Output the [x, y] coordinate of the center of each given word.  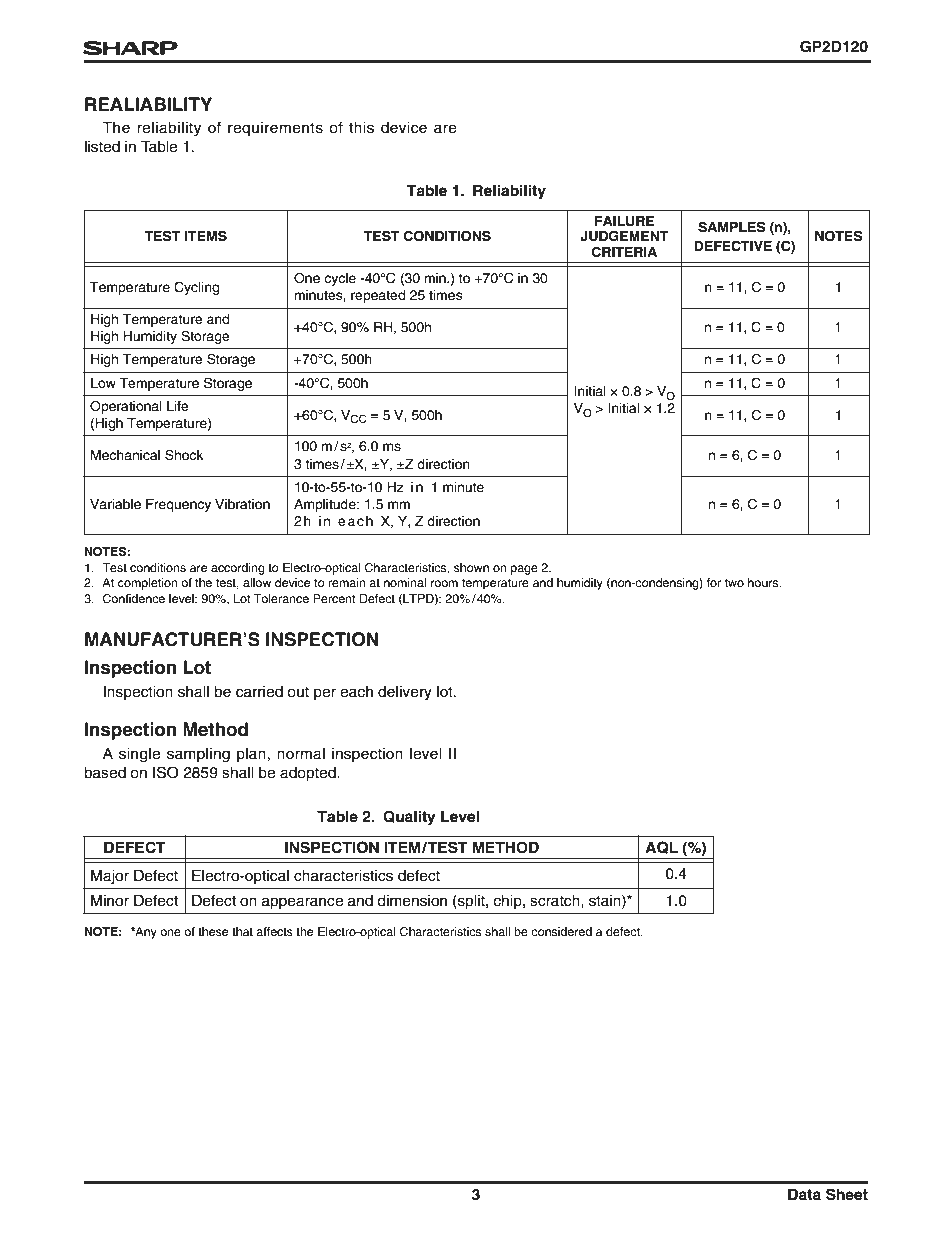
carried [259, 692]
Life [178, 406]
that [242, 931]
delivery [405, 693]
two [734, 582]
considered [561, 931]
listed [102, 147]
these [213, 931]
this [361, 128]
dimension [412, 901]
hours [764, 582]
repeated [378, 296]
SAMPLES [732, 227]
